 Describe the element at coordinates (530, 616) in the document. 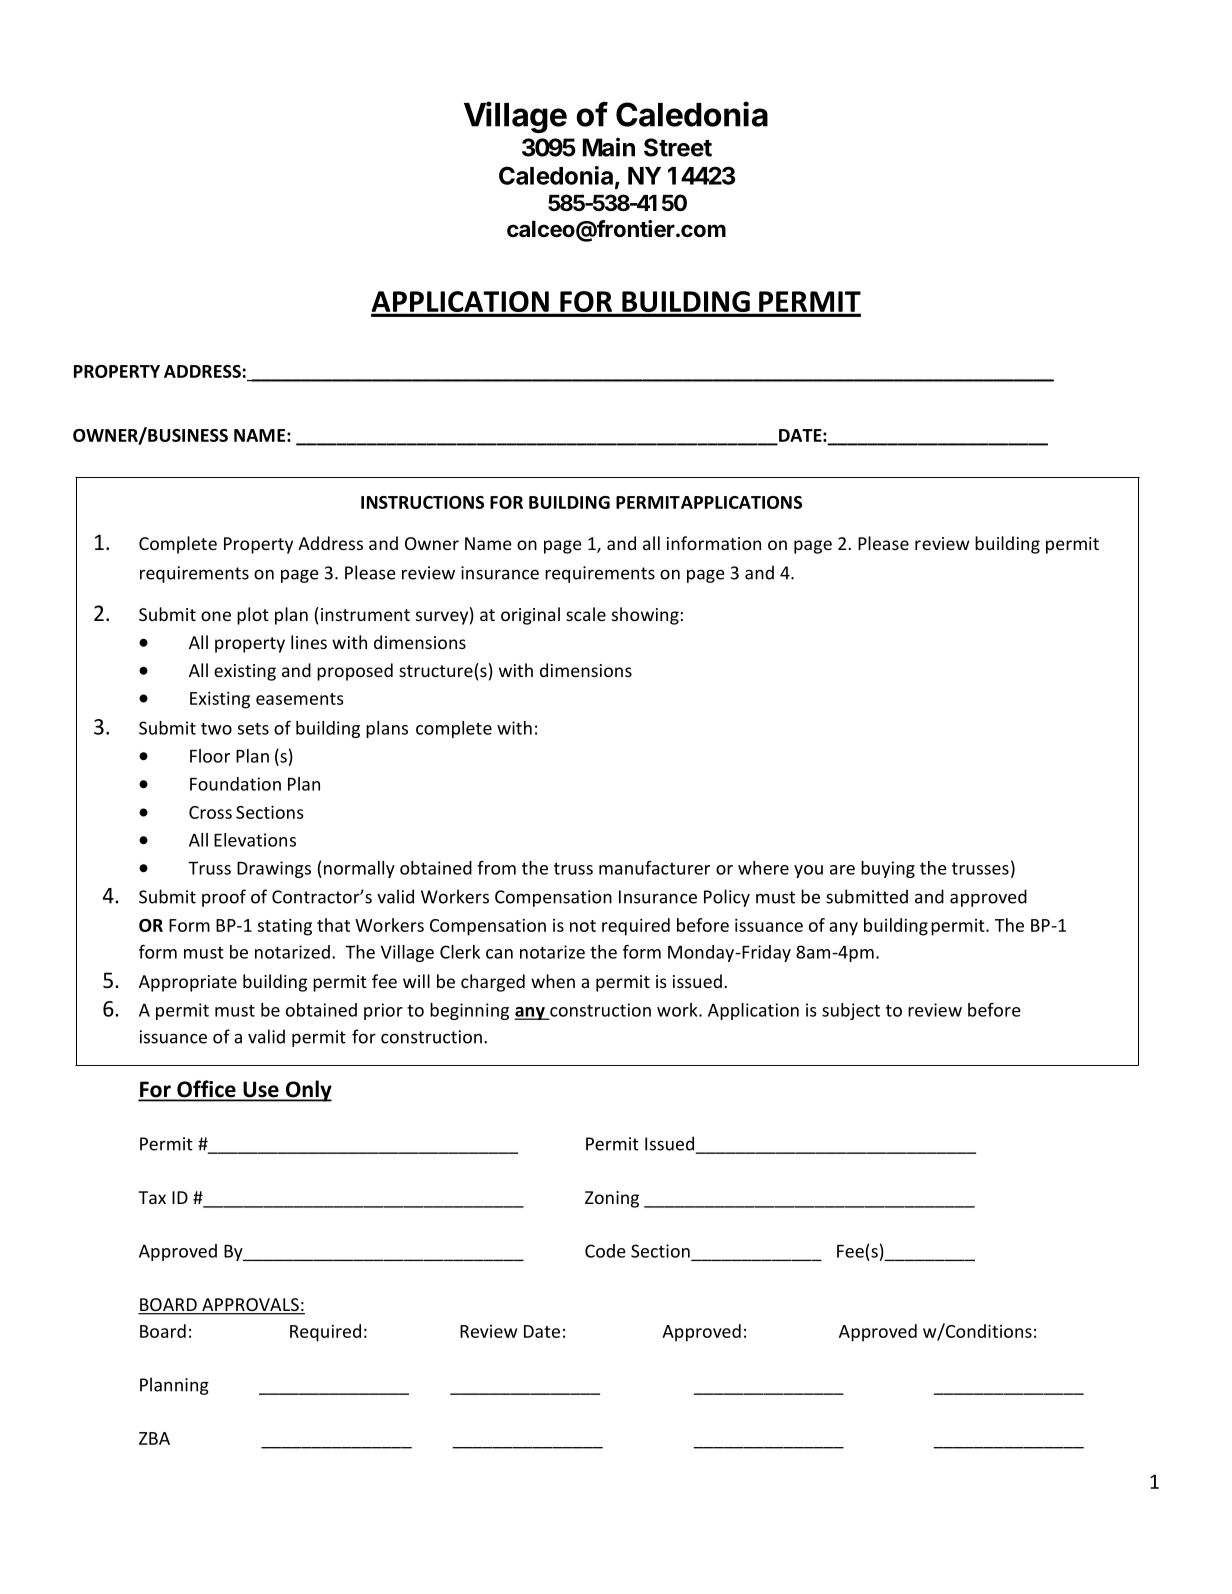

I see `original` at that location.
